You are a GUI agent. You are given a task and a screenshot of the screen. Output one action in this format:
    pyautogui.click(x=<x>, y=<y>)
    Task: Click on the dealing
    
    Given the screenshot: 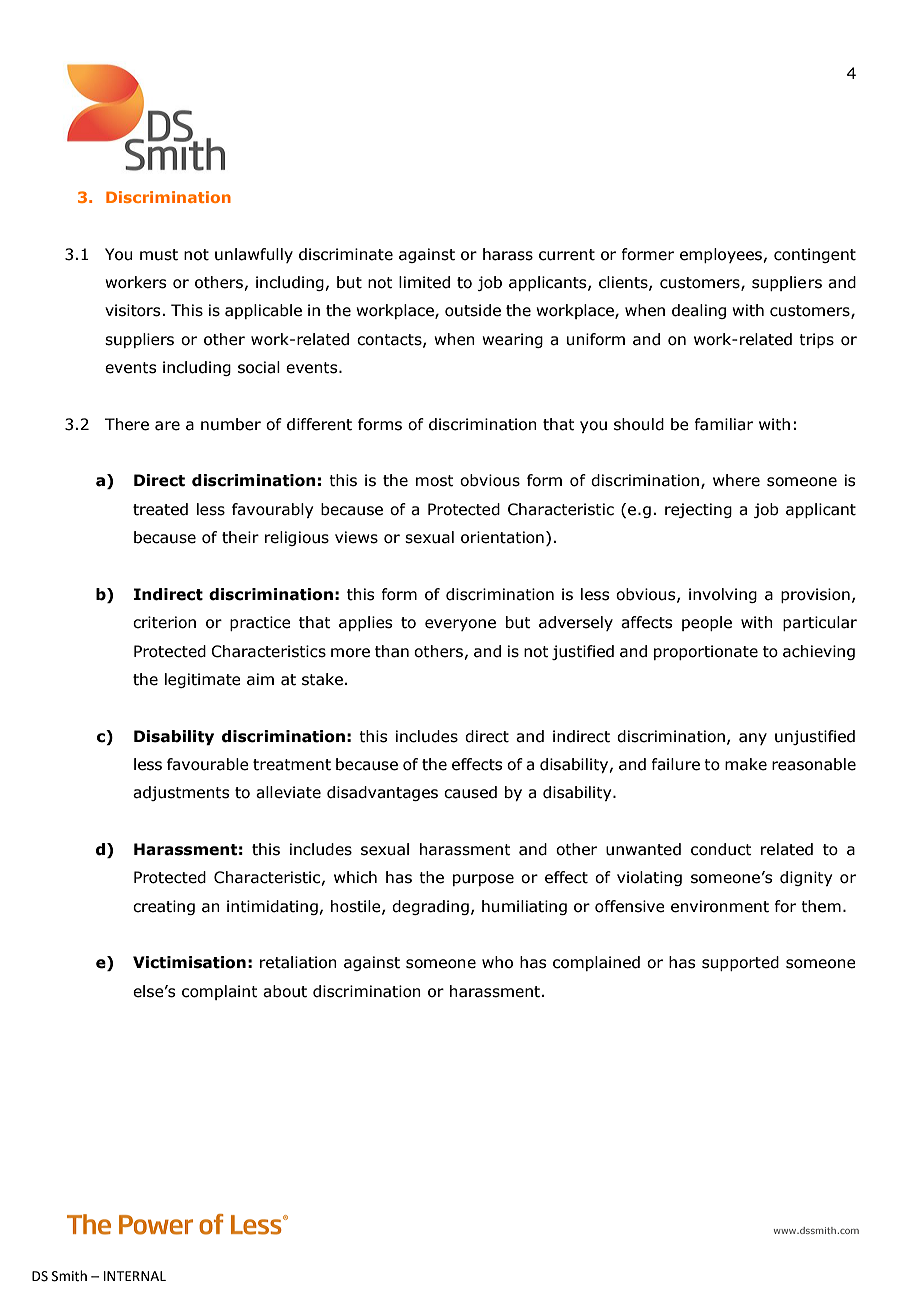 What is the action you would take?
    pyautogui.click(x=699, y=311)
